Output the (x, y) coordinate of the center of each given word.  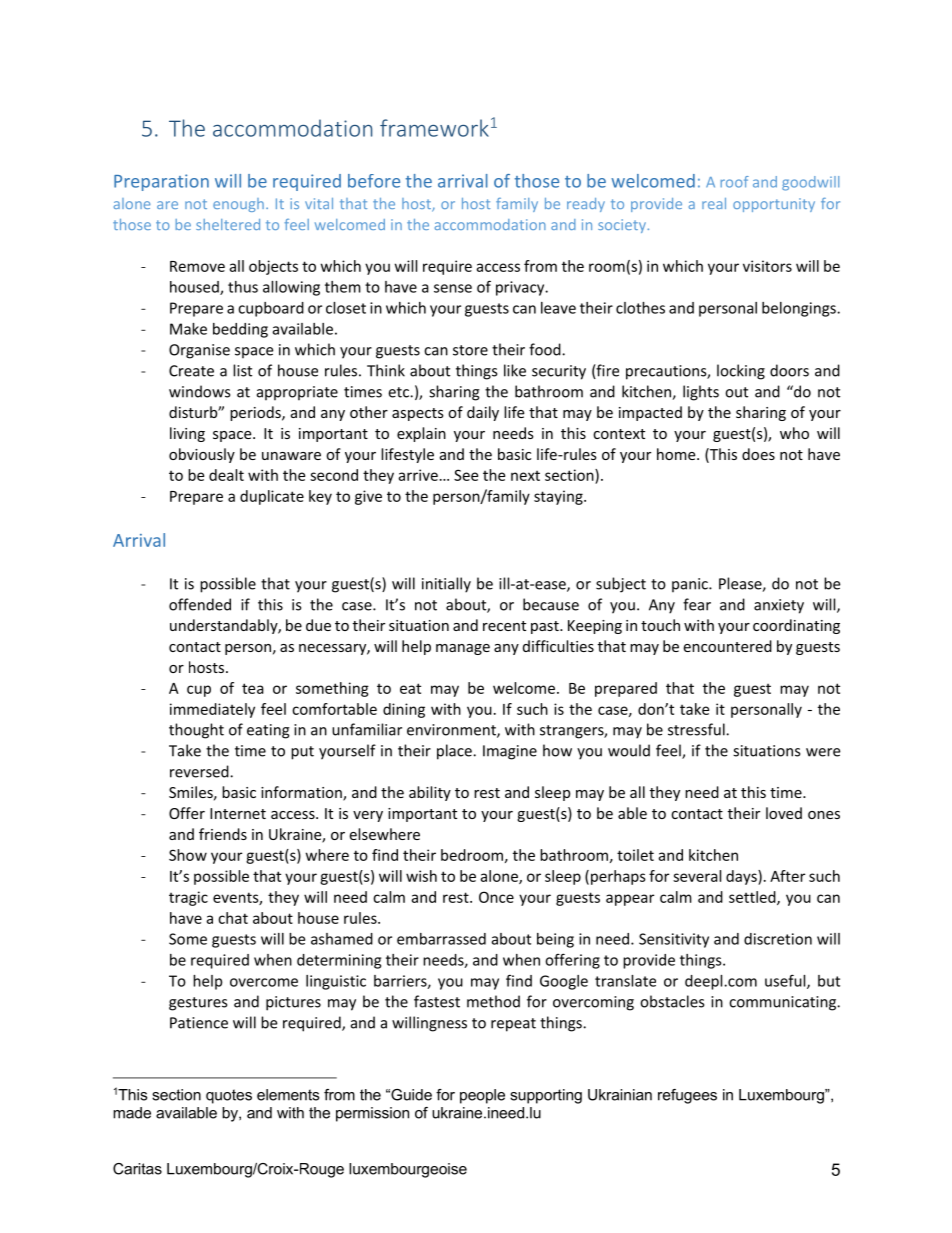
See (466, 475)
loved (784, 813)
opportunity (774, 205)
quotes (229, 1096)
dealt (226, 475)
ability (430, 793)
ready (586, 205)
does (758, 454)
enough (238, 205)
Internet (238, 813)
